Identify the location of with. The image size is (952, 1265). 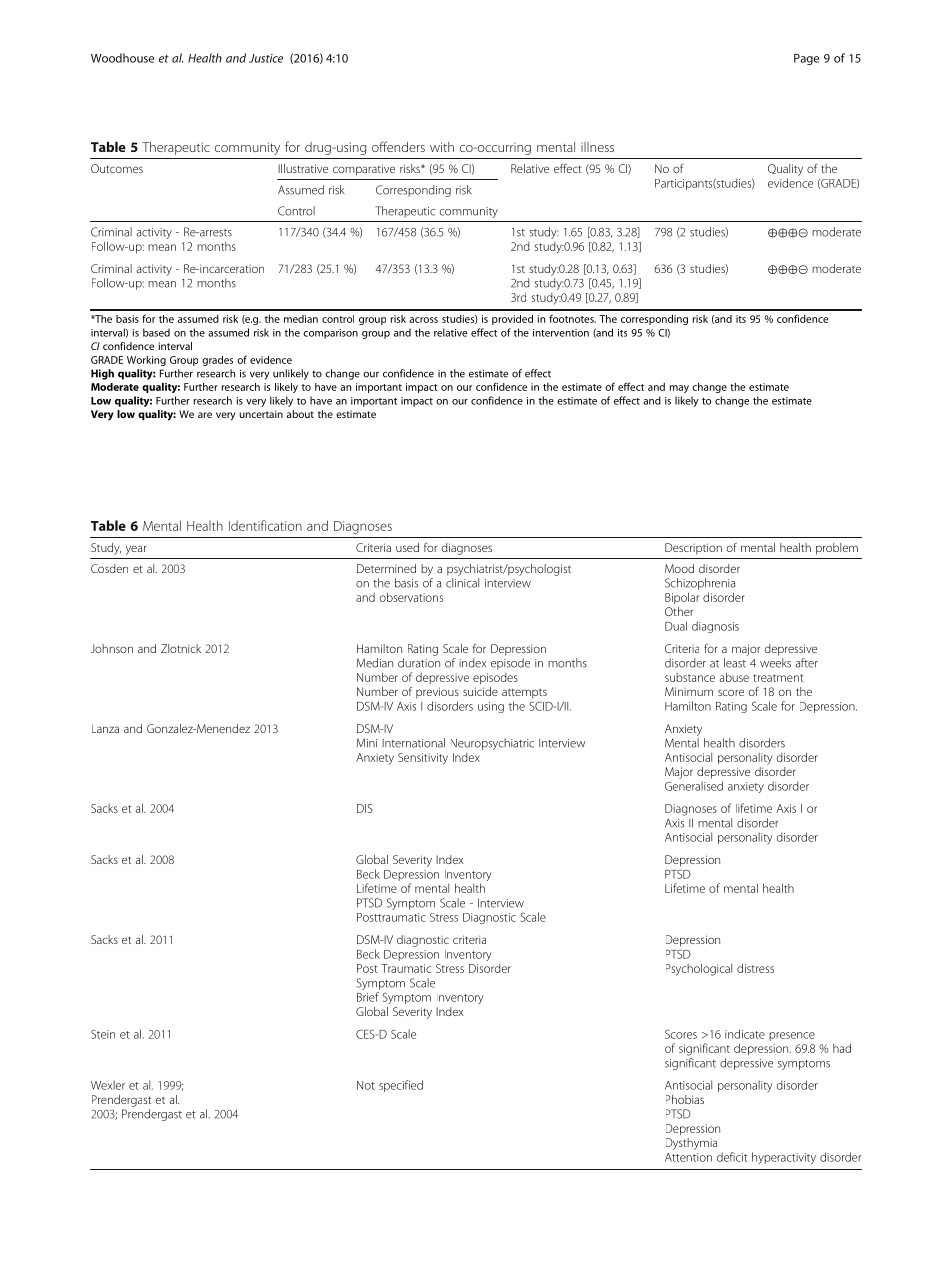
(442, 147).
